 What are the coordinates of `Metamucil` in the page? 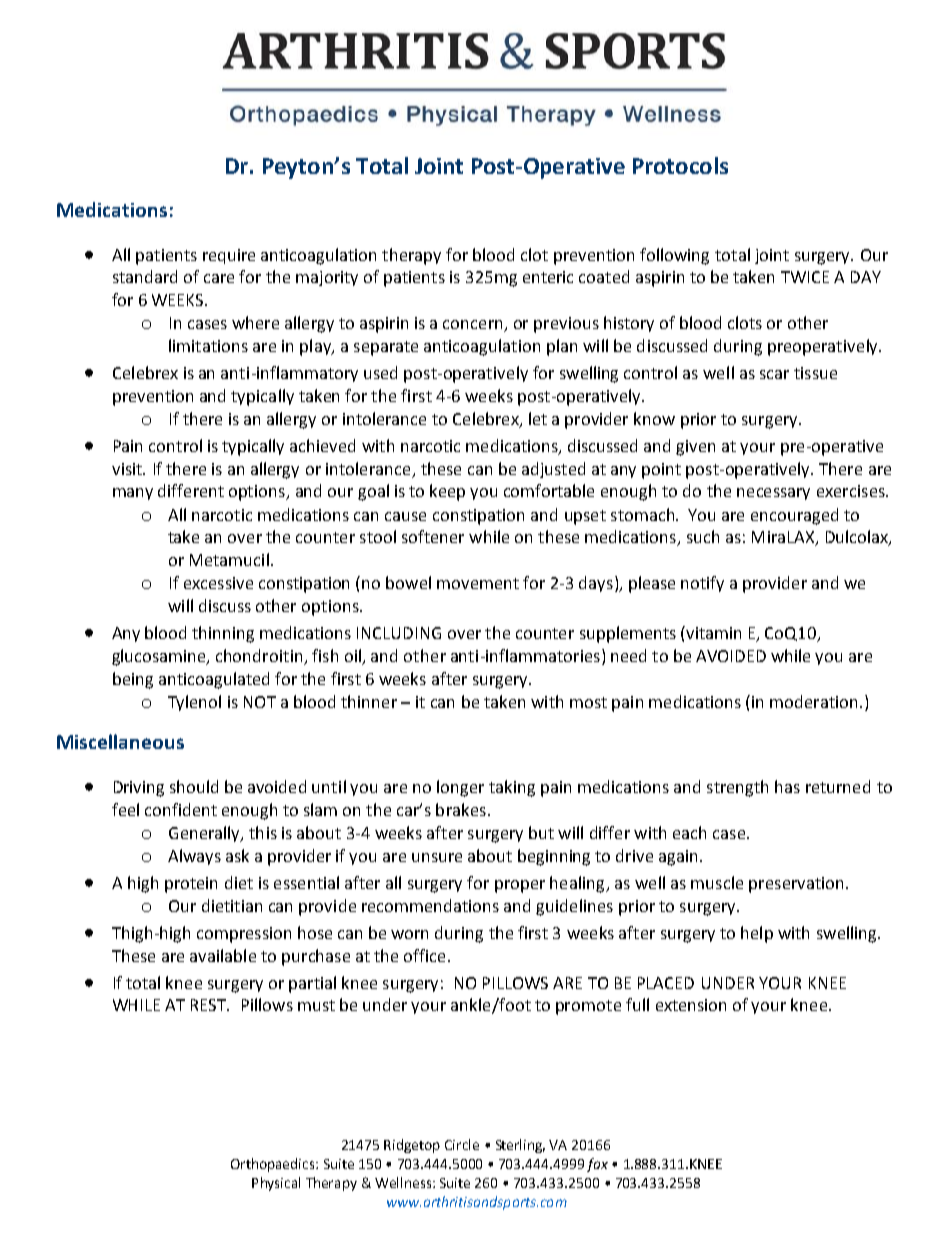 It's located at (229, 559).
